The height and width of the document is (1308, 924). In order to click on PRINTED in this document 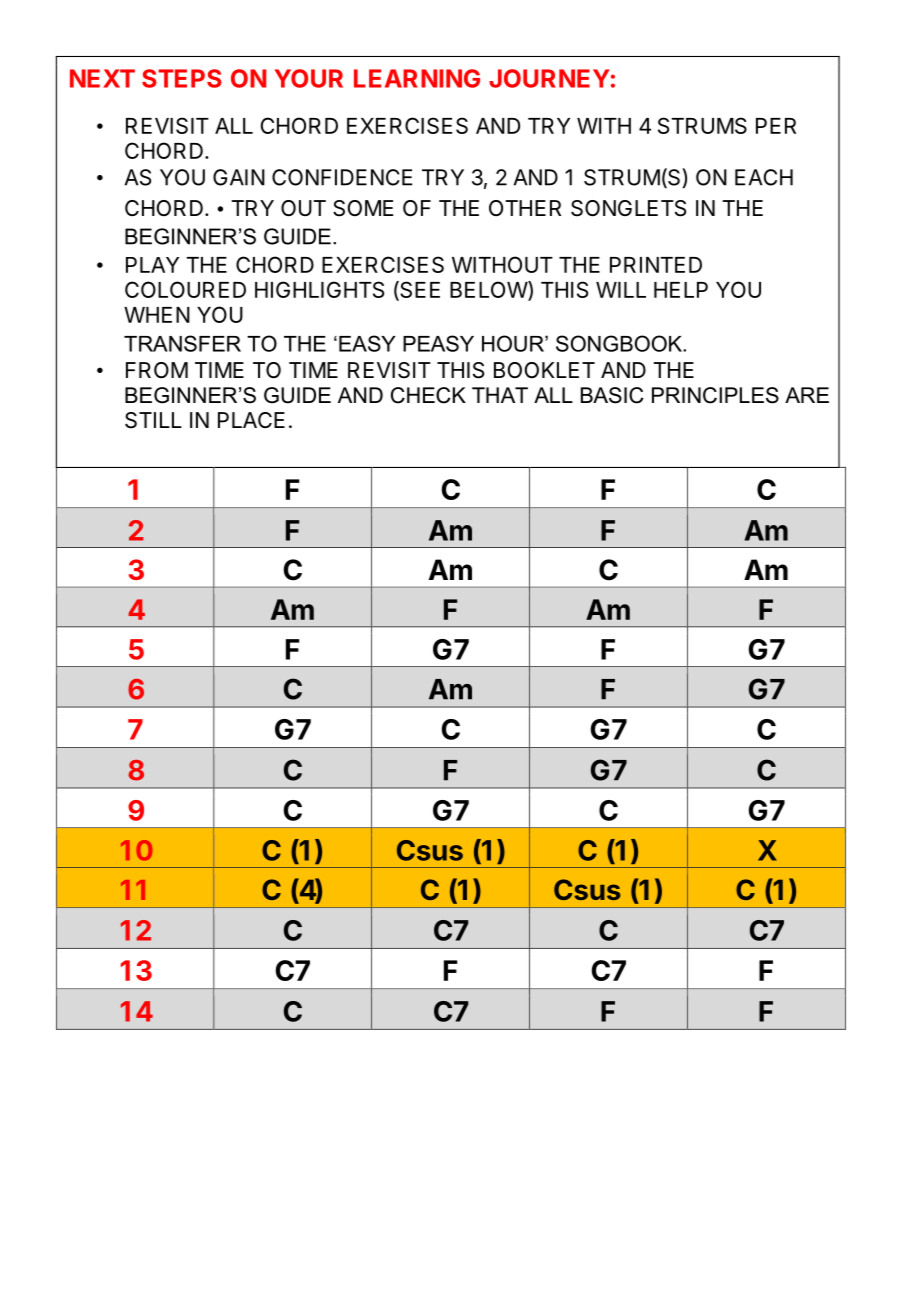, I will do `click(656, 265)`.
